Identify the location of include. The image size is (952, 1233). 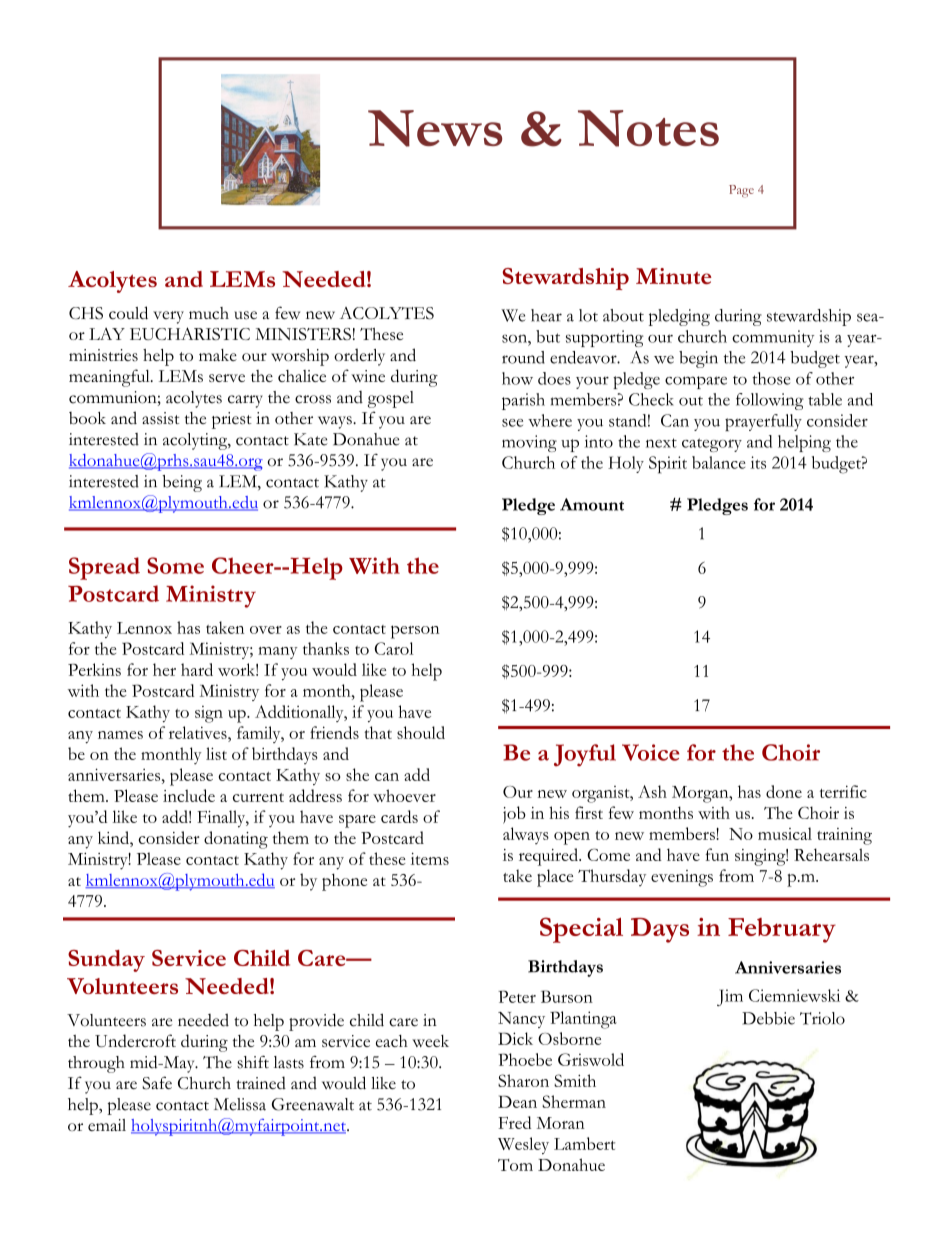
(189, 795).
